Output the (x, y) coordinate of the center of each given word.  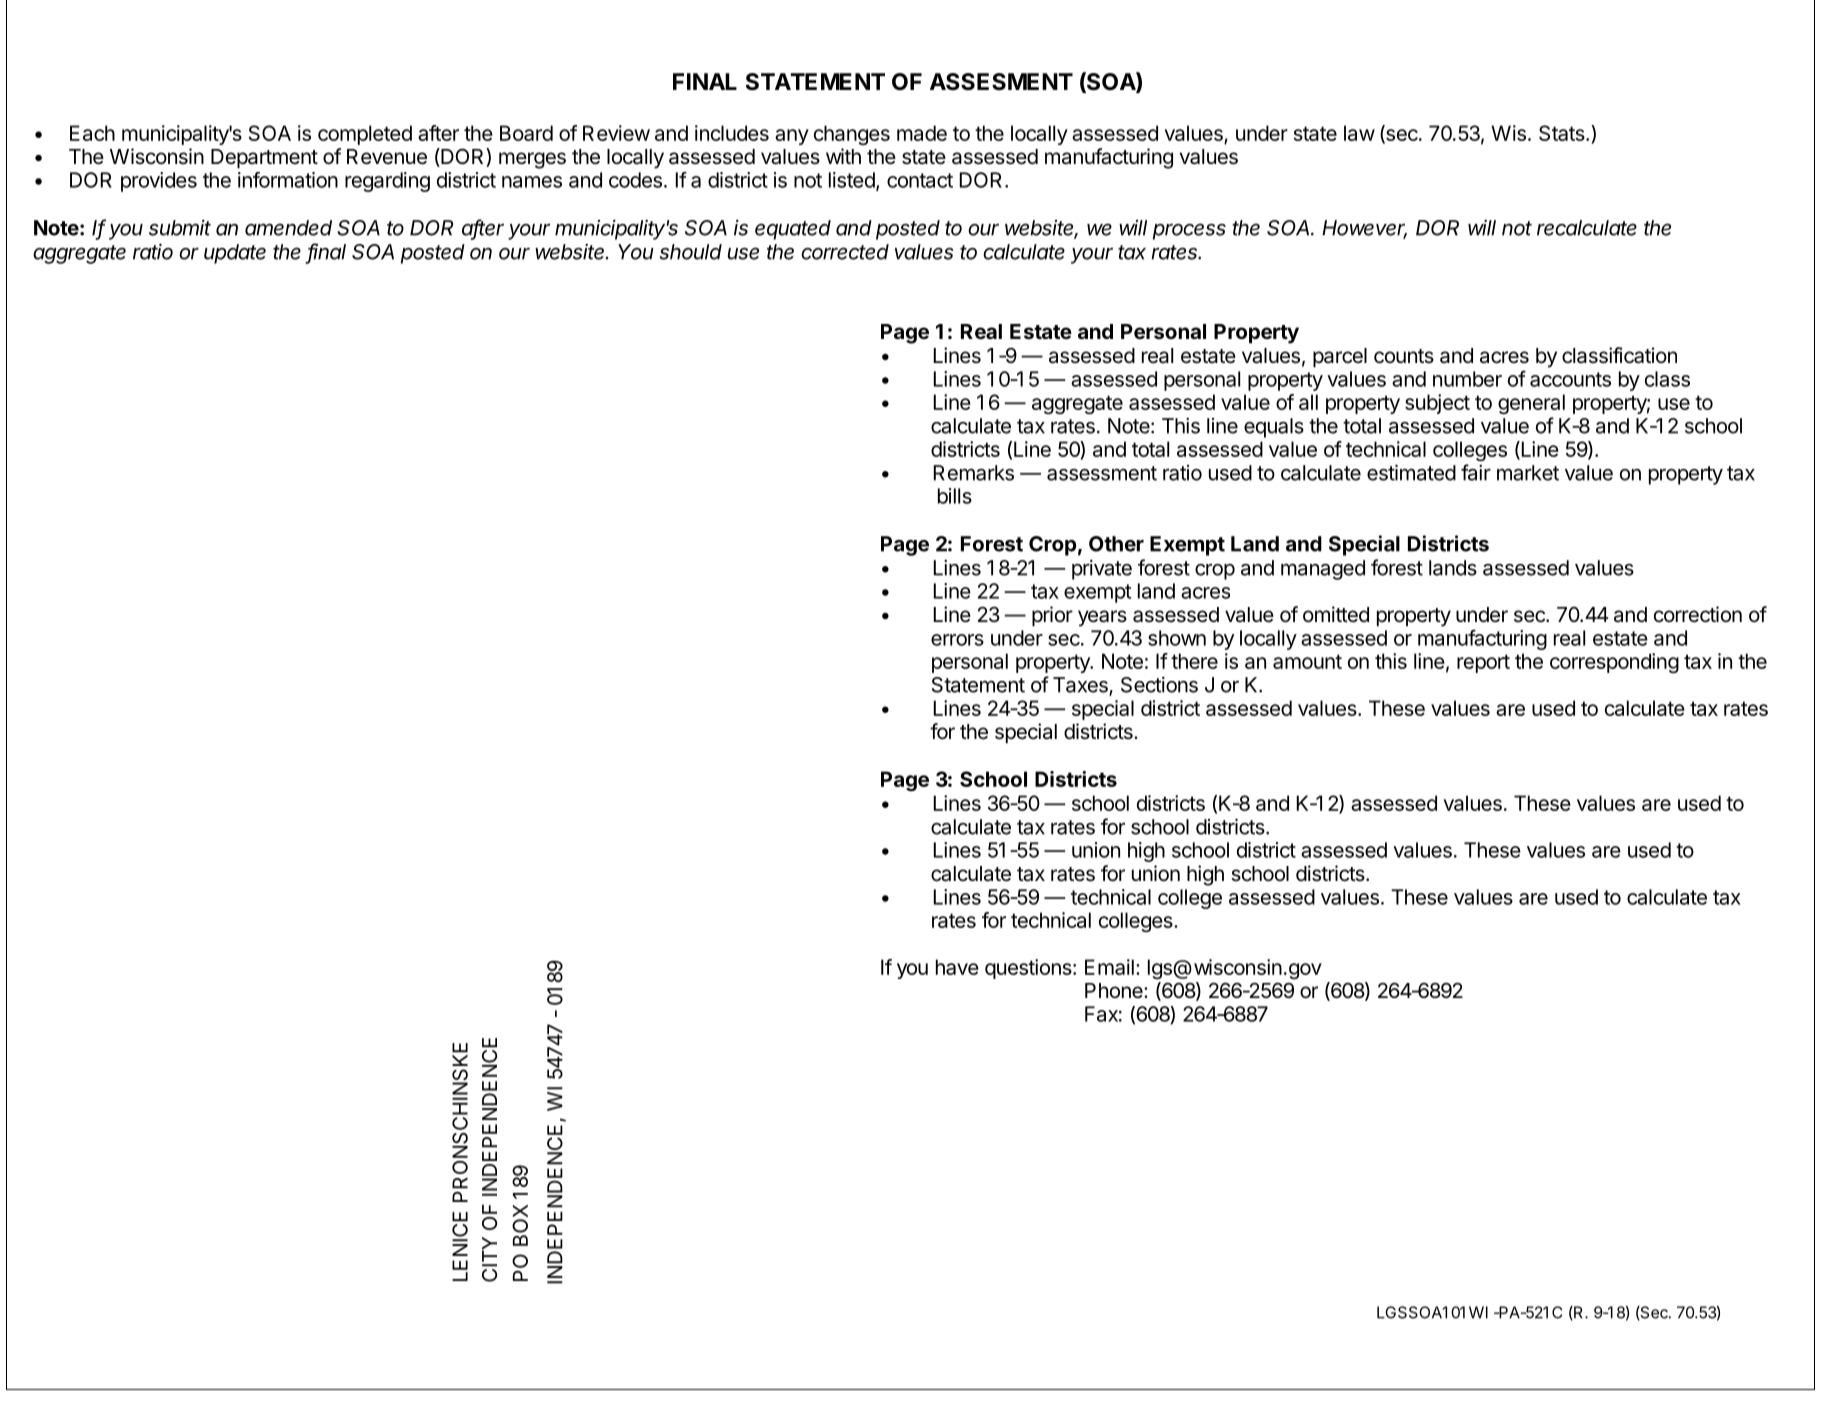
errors (957, 640)
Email (1109, 967)
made (922, 133)
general (1531, 404)
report (1483, 663)
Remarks (974, 473)
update (235, 254)
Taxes (1081, 686)
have (957, 967)
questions (1029, 969)
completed (365, 135)
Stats (1562, 133)
